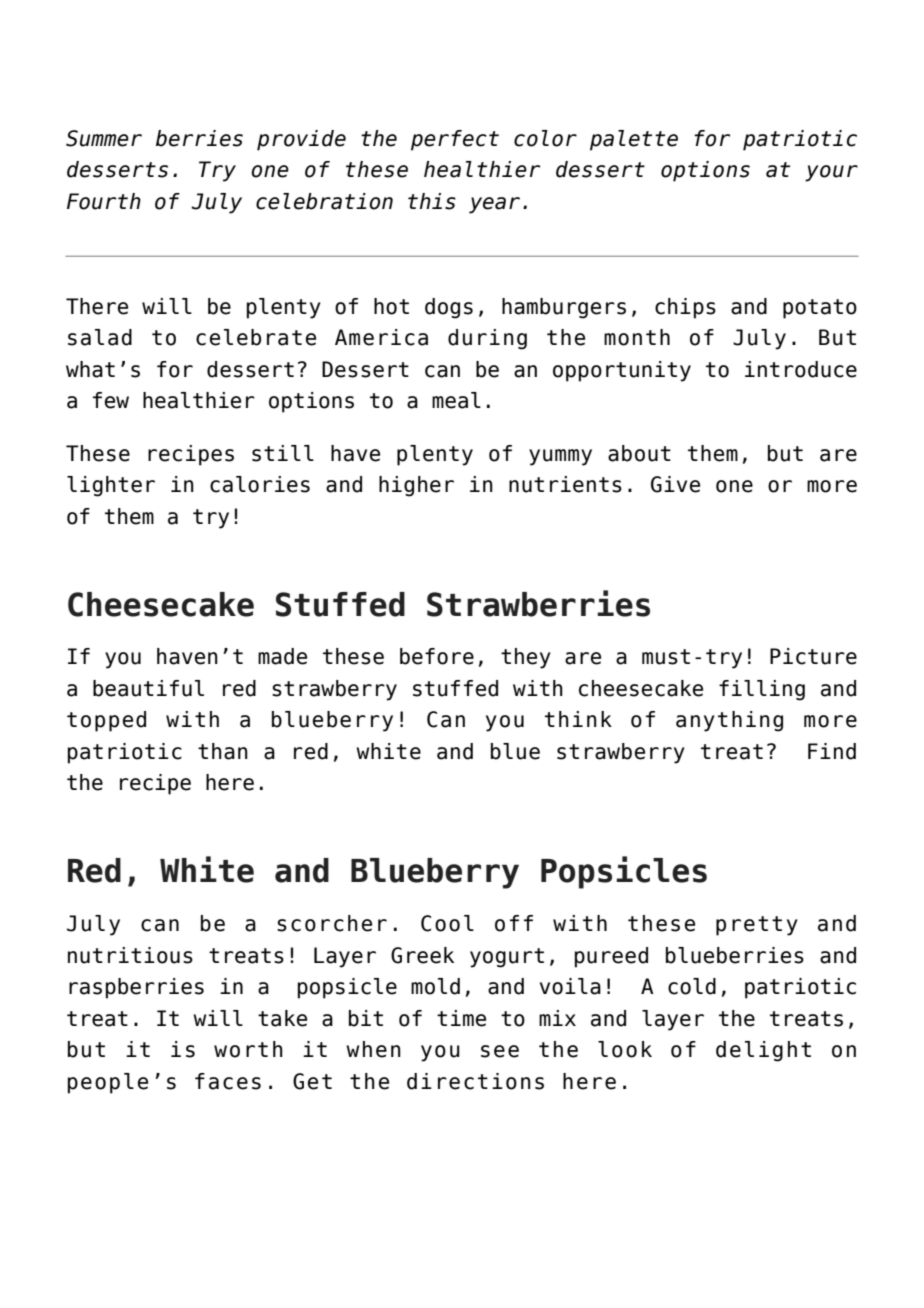 The height and width of the document is (1308, 924). Describe the element at coordinates (757, 926) in the document. I see `pretty` at that location.
